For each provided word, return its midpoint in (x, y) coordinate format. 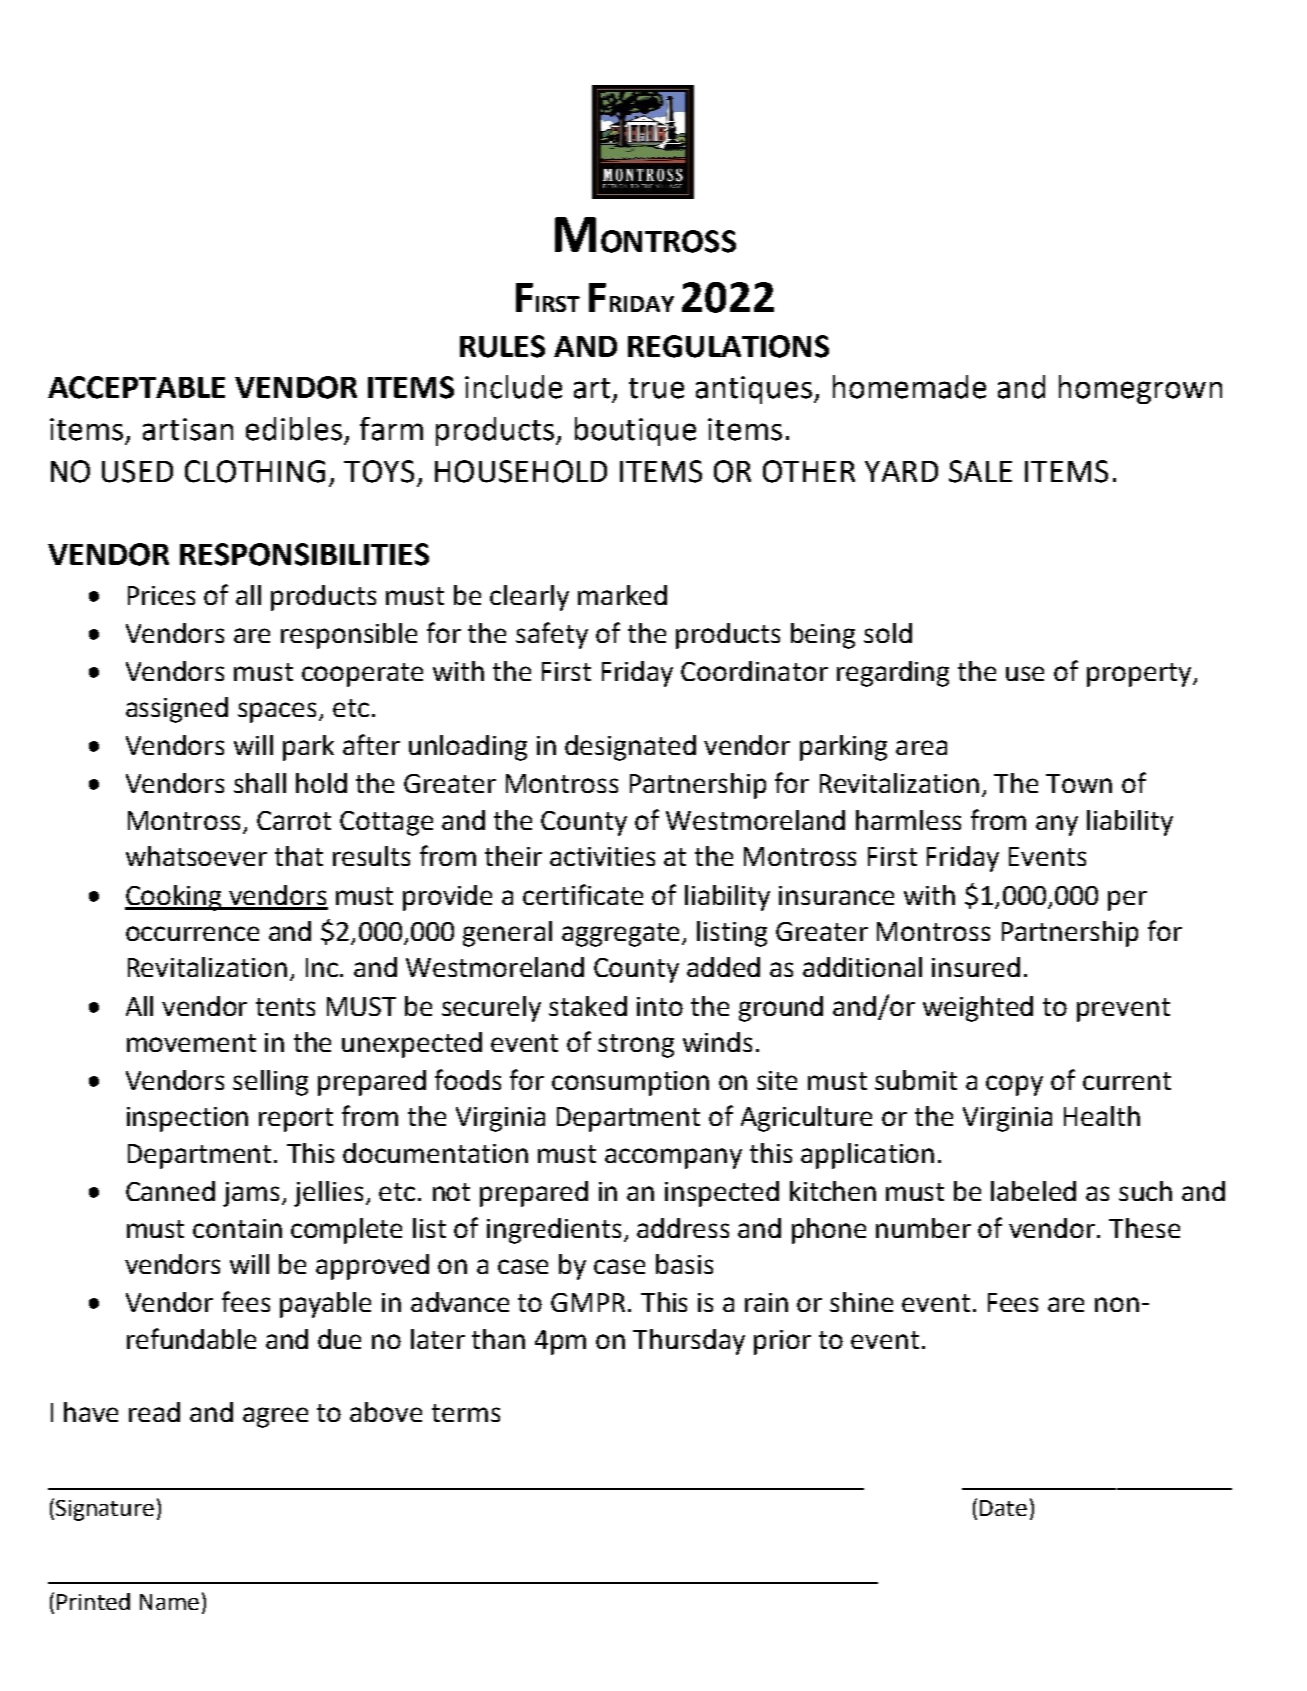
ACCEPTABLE (136, 387)
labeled (1033, 1191)
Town (1079, 783)
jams (251, 1194)
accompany (673, 1158)
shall (260, 783)
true (656, 388)
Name (169, 1602)
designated (630, 748)
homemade (909, 387)
